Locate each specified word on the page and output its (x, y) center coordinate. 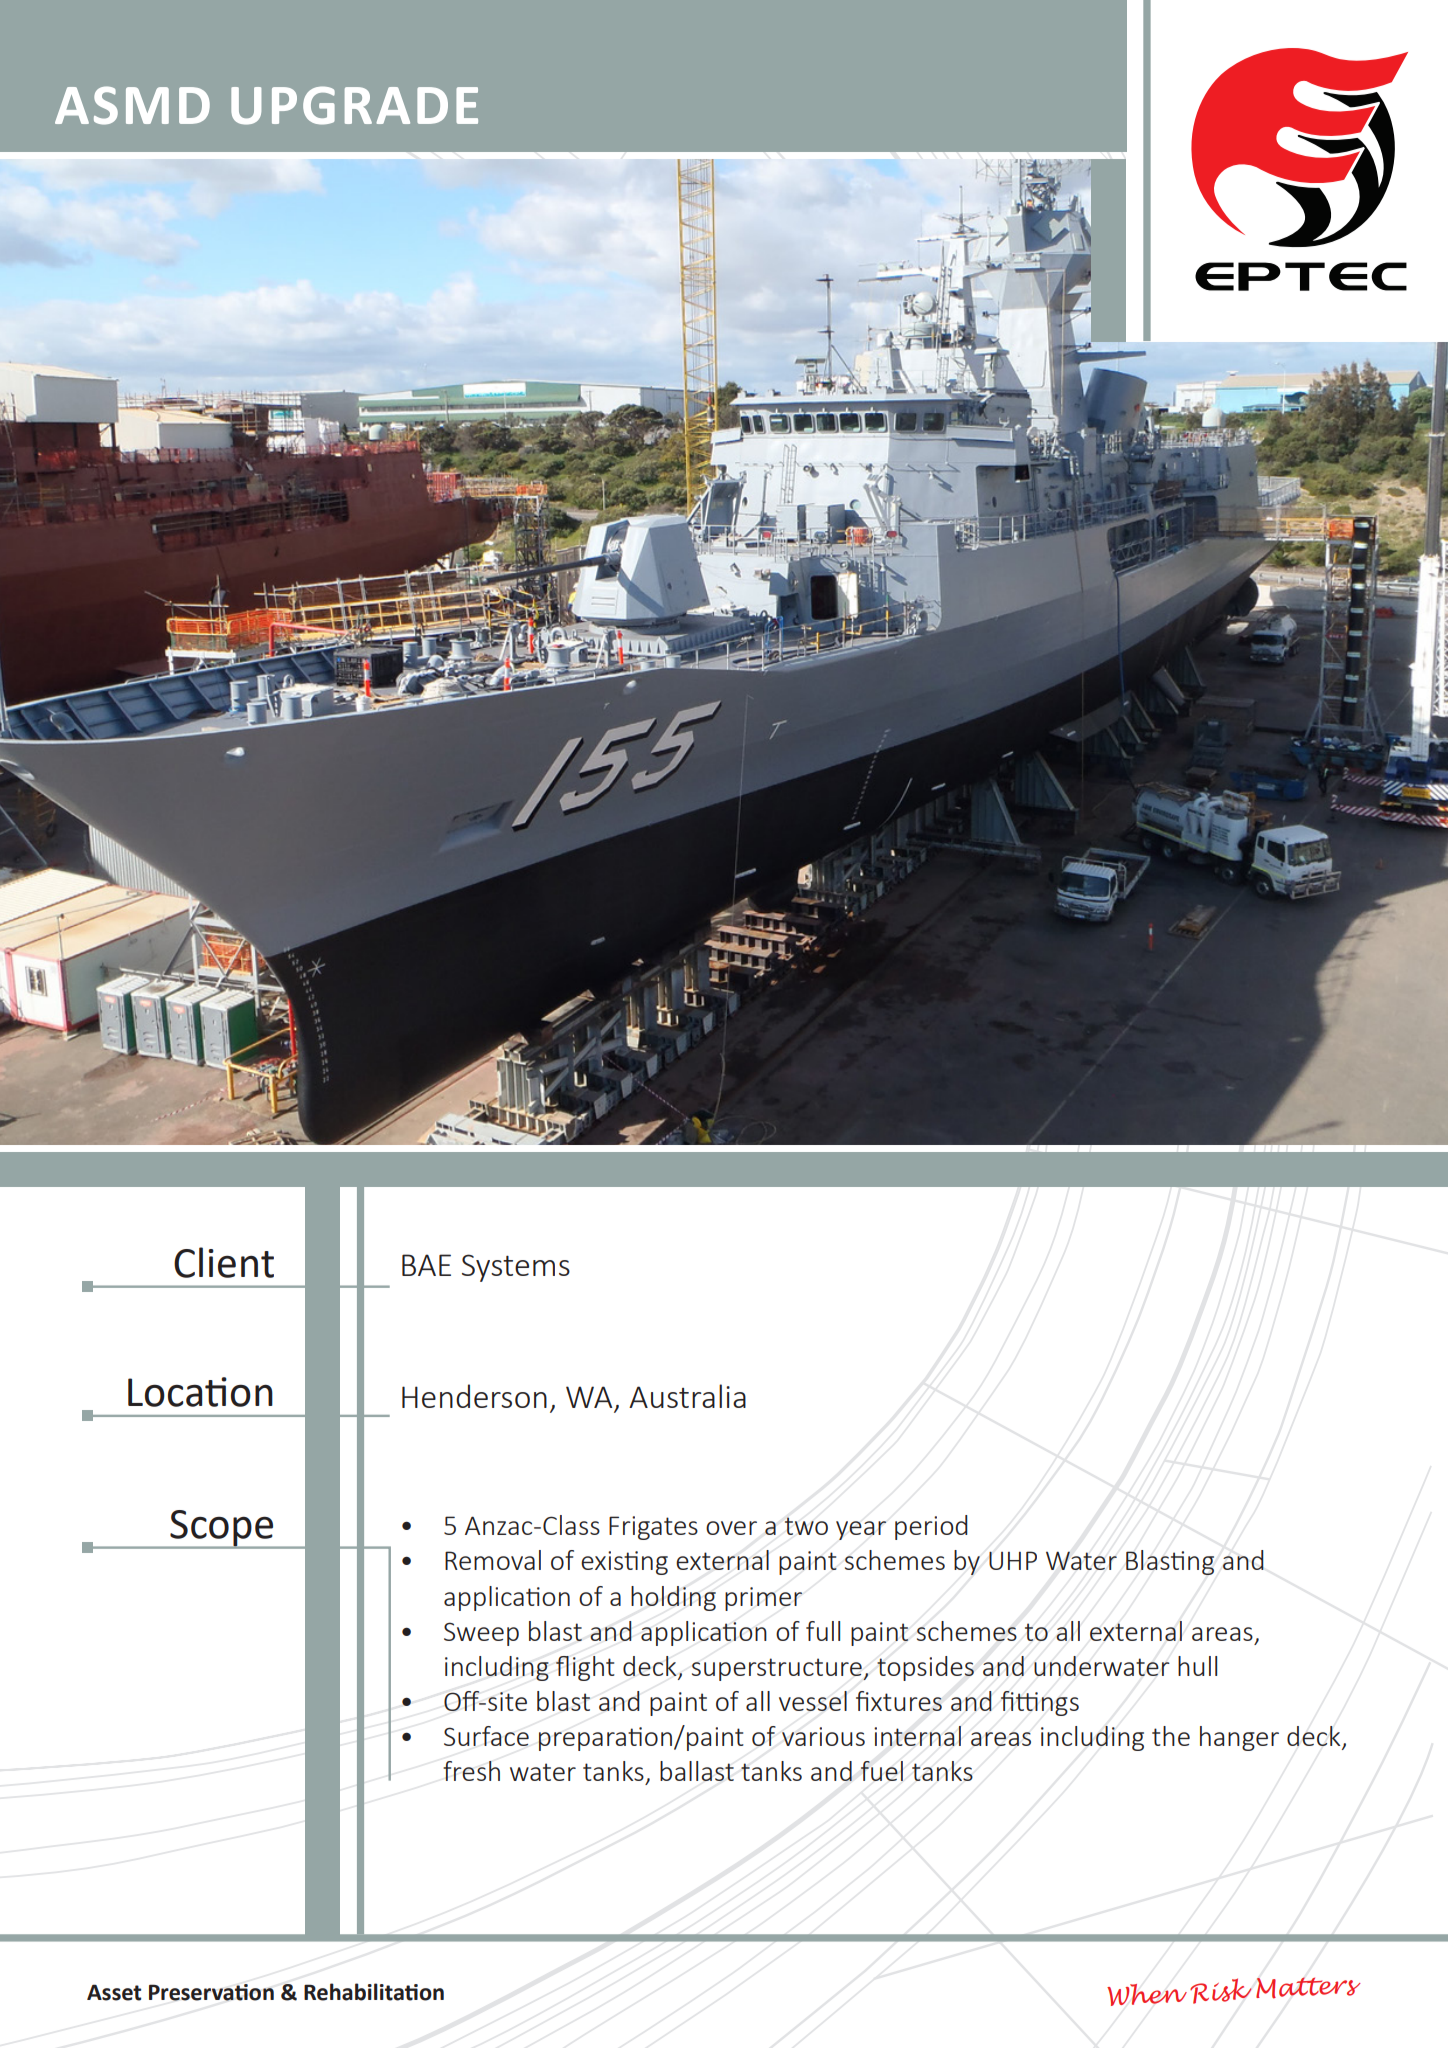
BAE (426, 1265)
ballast (697, 1771)
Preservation (211, 1992)
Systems (516, 1268)
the (1171, 1736)
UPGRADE (354, 105)
